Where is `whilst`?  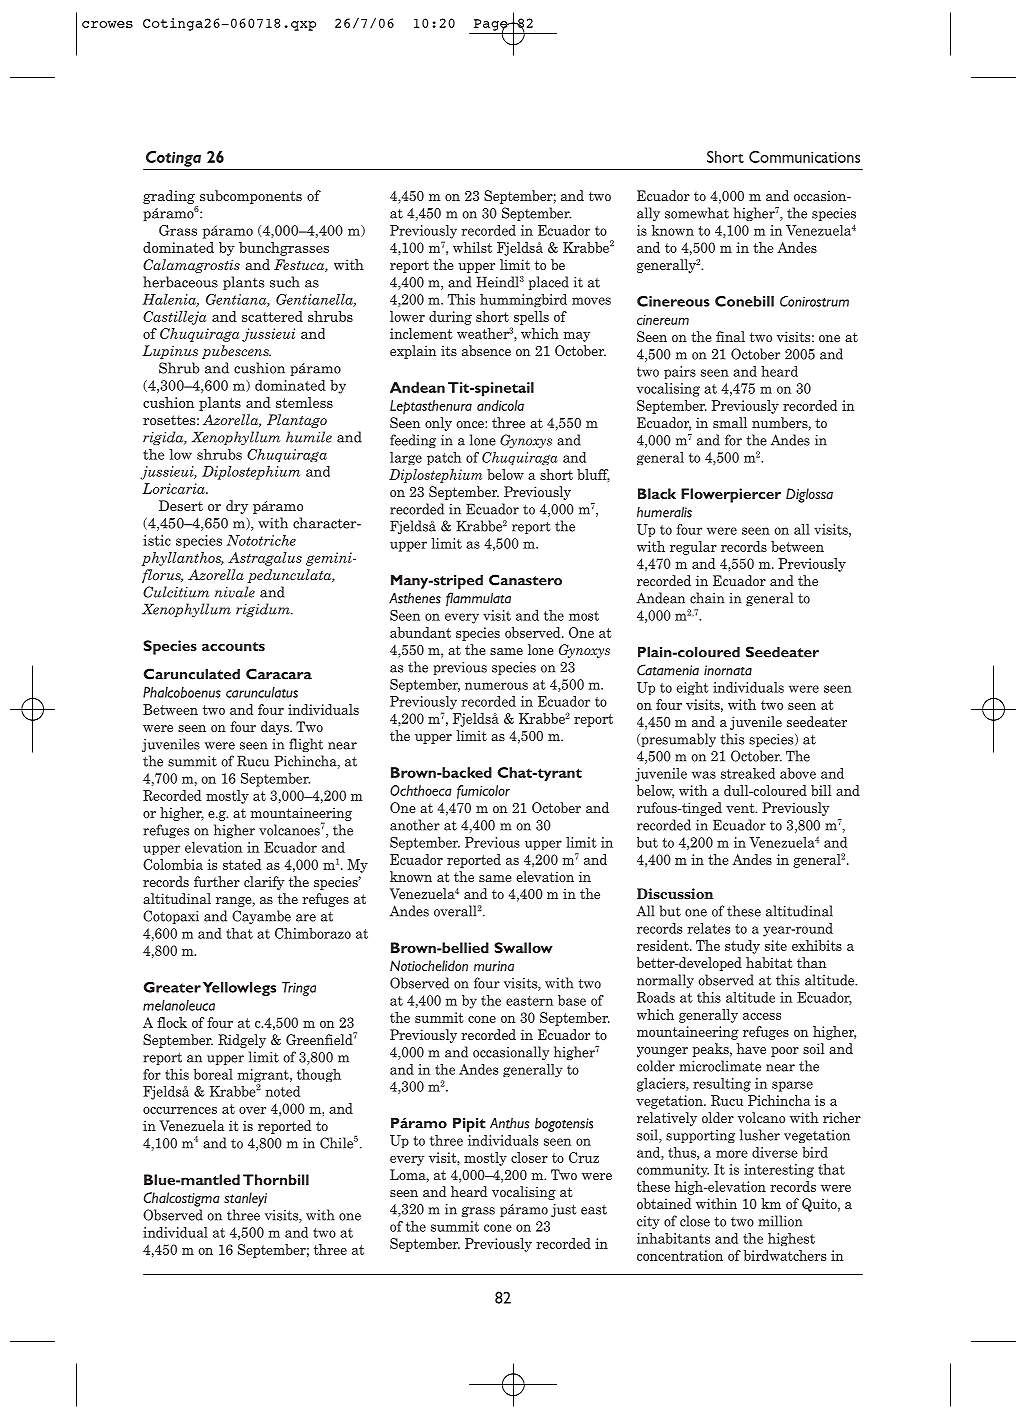 whilst is located at coordinates (472, 247).
